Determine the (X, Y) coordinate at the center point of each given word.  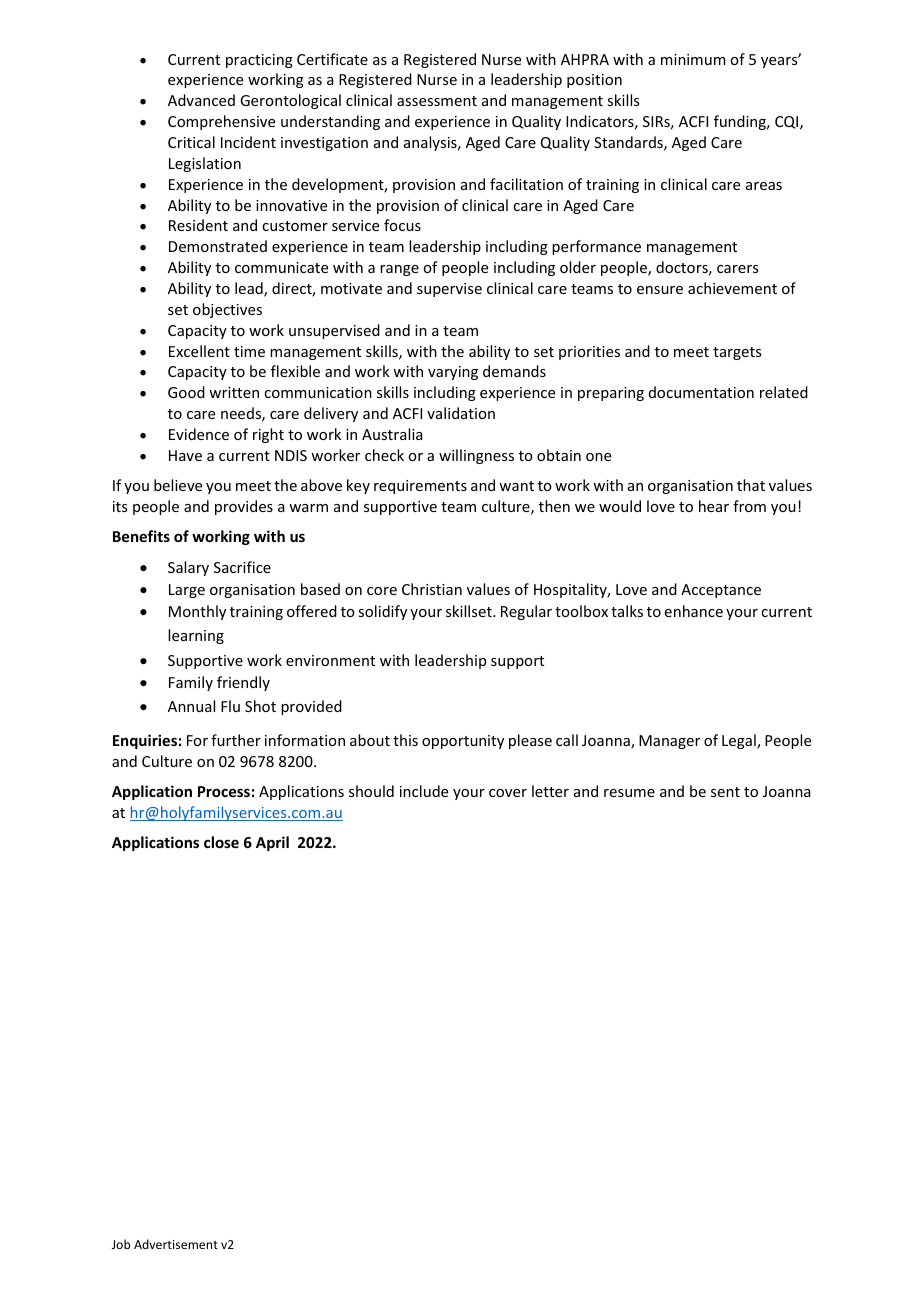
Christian (432, 589)
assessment (437, 101)
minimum (693, 59)
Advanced (201, 100)
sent (725, 792)
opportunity (463, 742)
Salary (188, 568)
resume (629, 793)
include (424, 791)
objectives (227, 310)
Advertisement (176, 1244)
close (221, 842)
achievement (732, 288)
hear (714, 506)
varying (453, 373)
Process (224, 791)
